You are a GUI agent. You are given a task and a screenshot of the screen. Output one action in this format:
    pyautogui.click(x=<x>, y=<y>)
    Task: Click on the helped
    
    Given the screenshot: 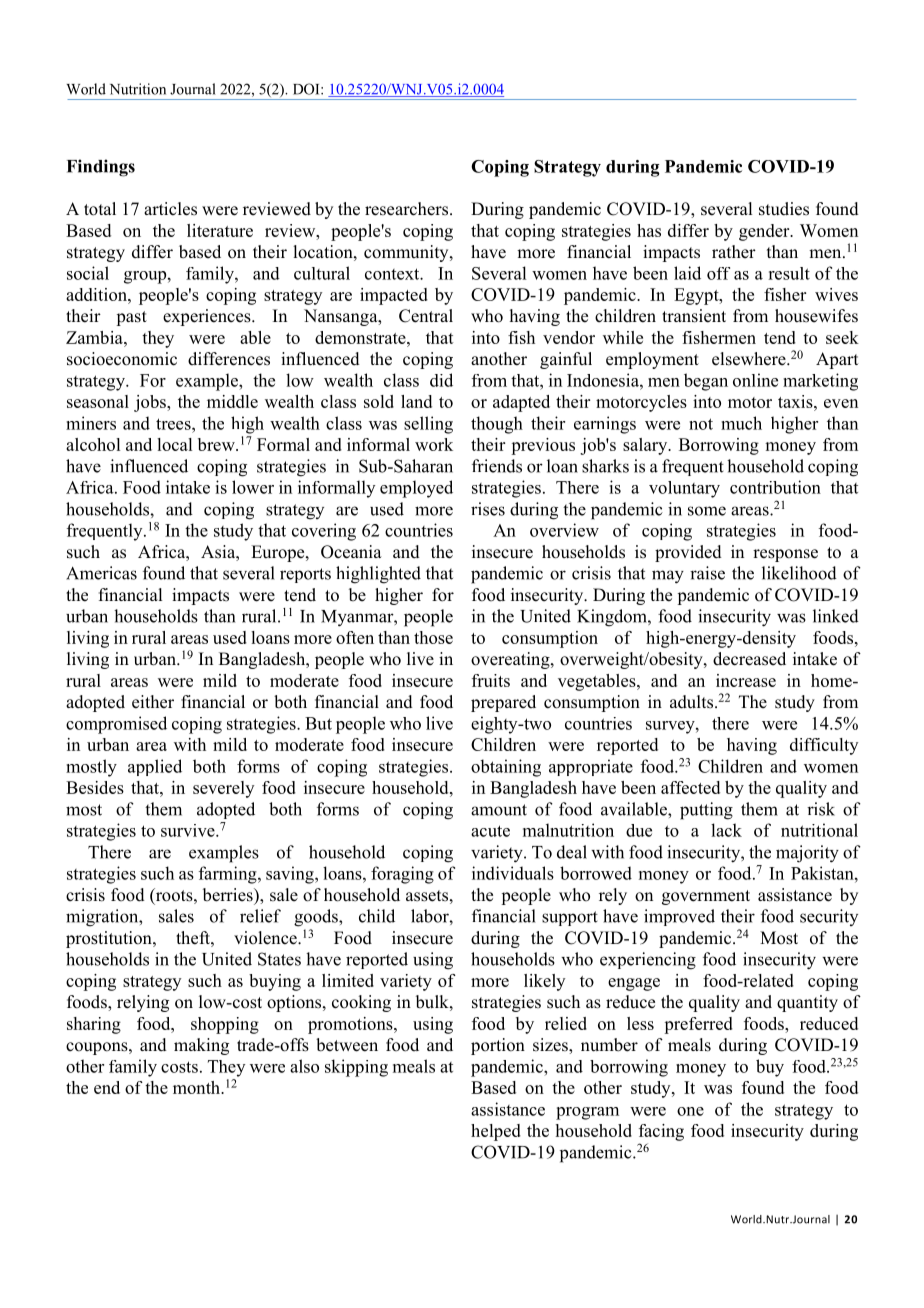 What is the action you would take?
    pyautogui.click(x=496, y=1132)
